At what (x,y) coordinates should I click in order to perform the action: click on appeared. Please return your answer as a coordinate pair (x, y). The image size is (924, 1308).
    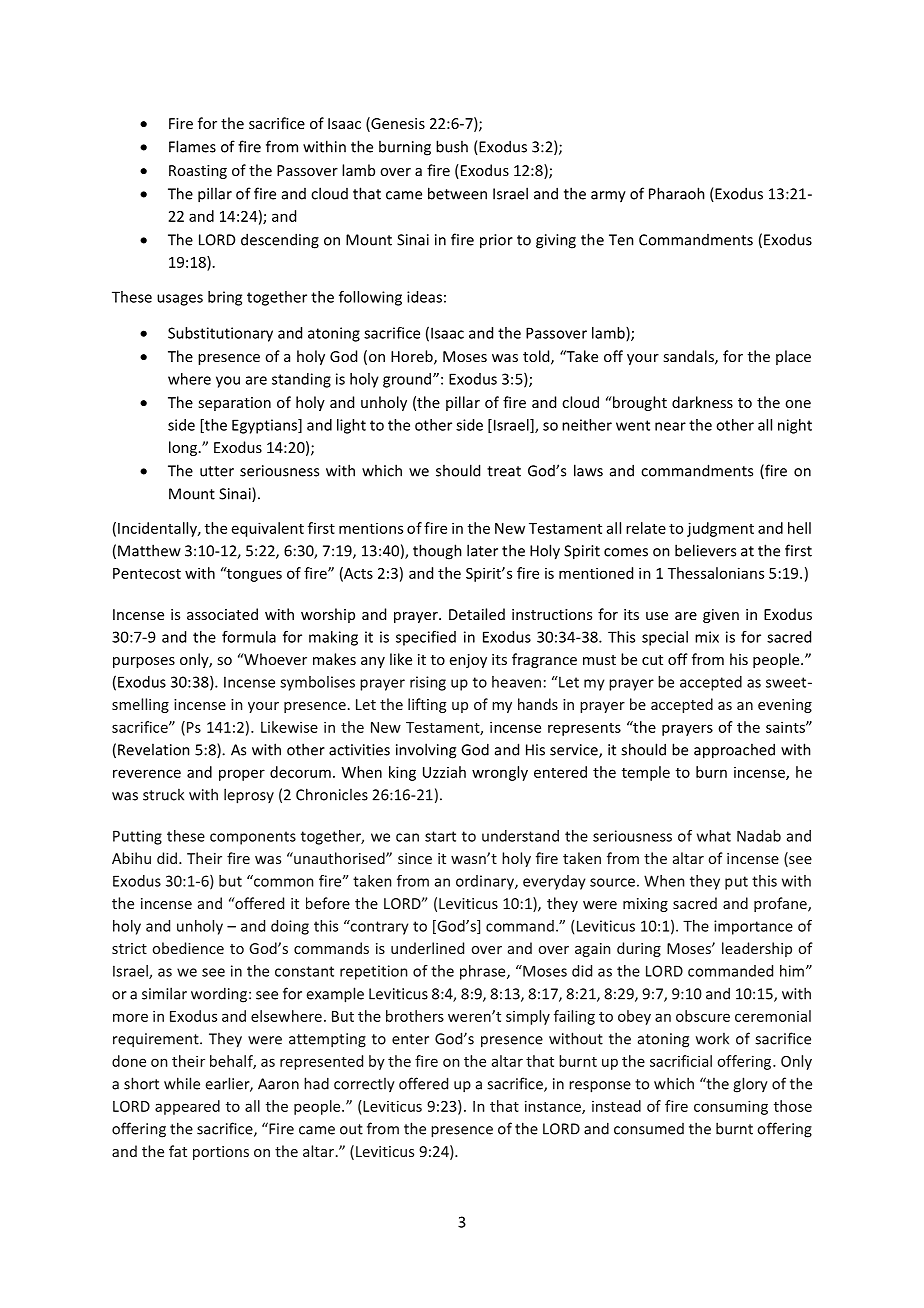
    Looking at the image, I should click on (187, 1107).
